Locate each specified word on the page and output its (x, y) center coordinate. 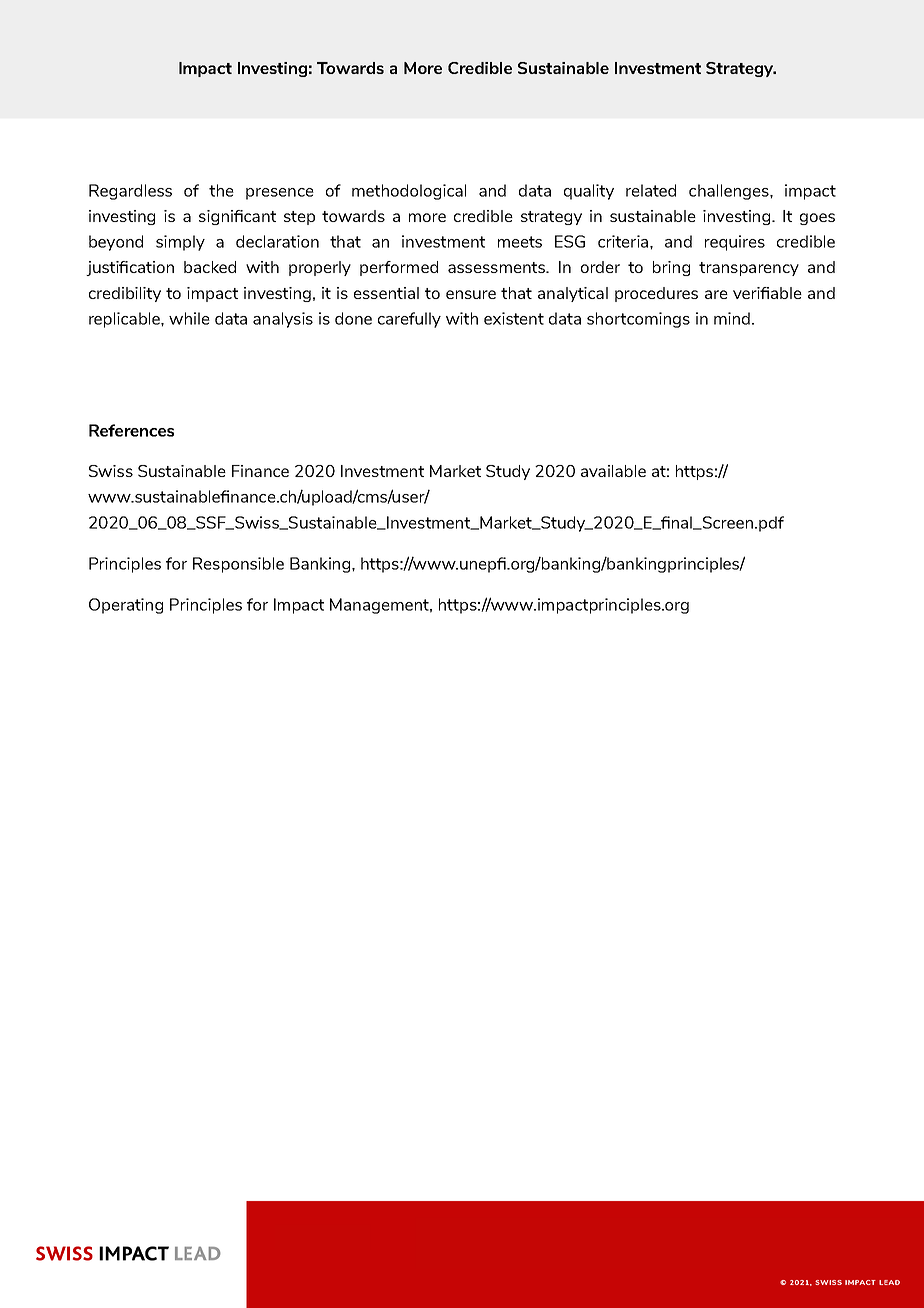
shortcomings (638, 320)
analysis (283, 320)
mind (732, 318)
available (613, 471)
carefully (409, 320)
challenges (730, 192)
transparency (749, 269)
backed (210, 267)
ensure (471, 294)
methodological (409, 192)
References (131, 430)
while (189, 318)
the (221, 190)
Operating (126, 606)
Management (381, 606)
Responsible (238, 565)
